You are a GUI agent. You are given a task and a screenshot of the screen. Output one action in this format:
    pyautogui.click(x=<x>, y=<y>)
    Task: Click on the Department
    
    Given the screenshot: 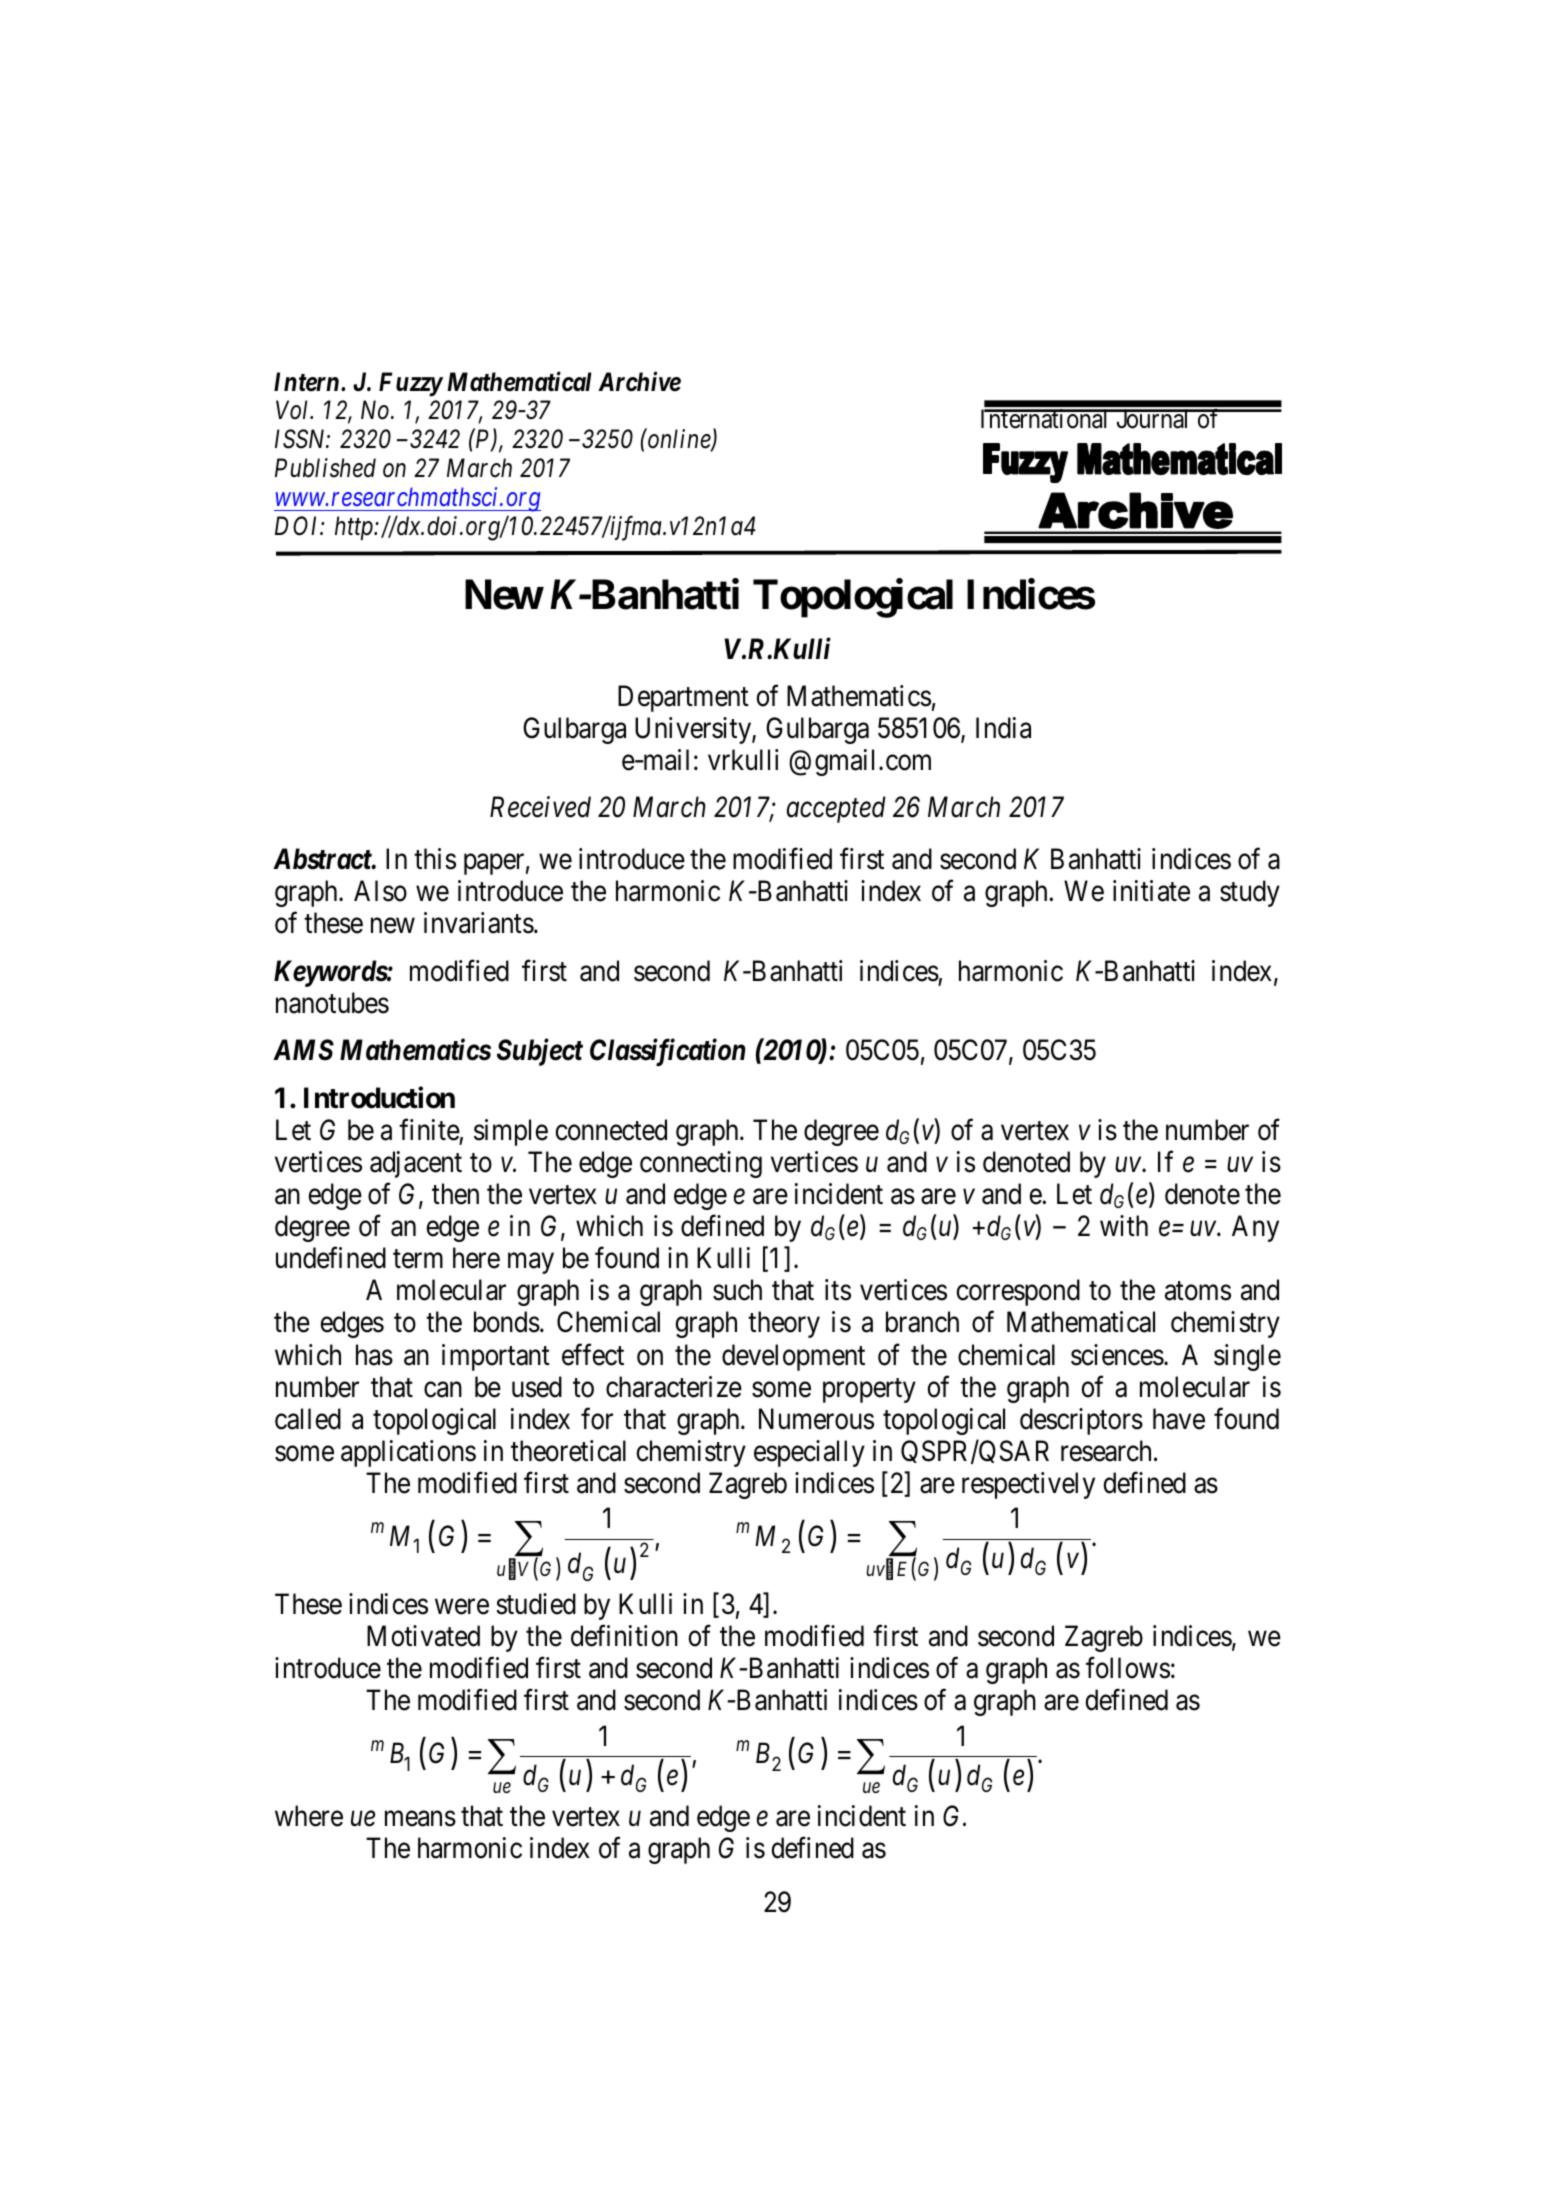 What is the action you would take?
    pyautogui.click(x=683, y=698)
